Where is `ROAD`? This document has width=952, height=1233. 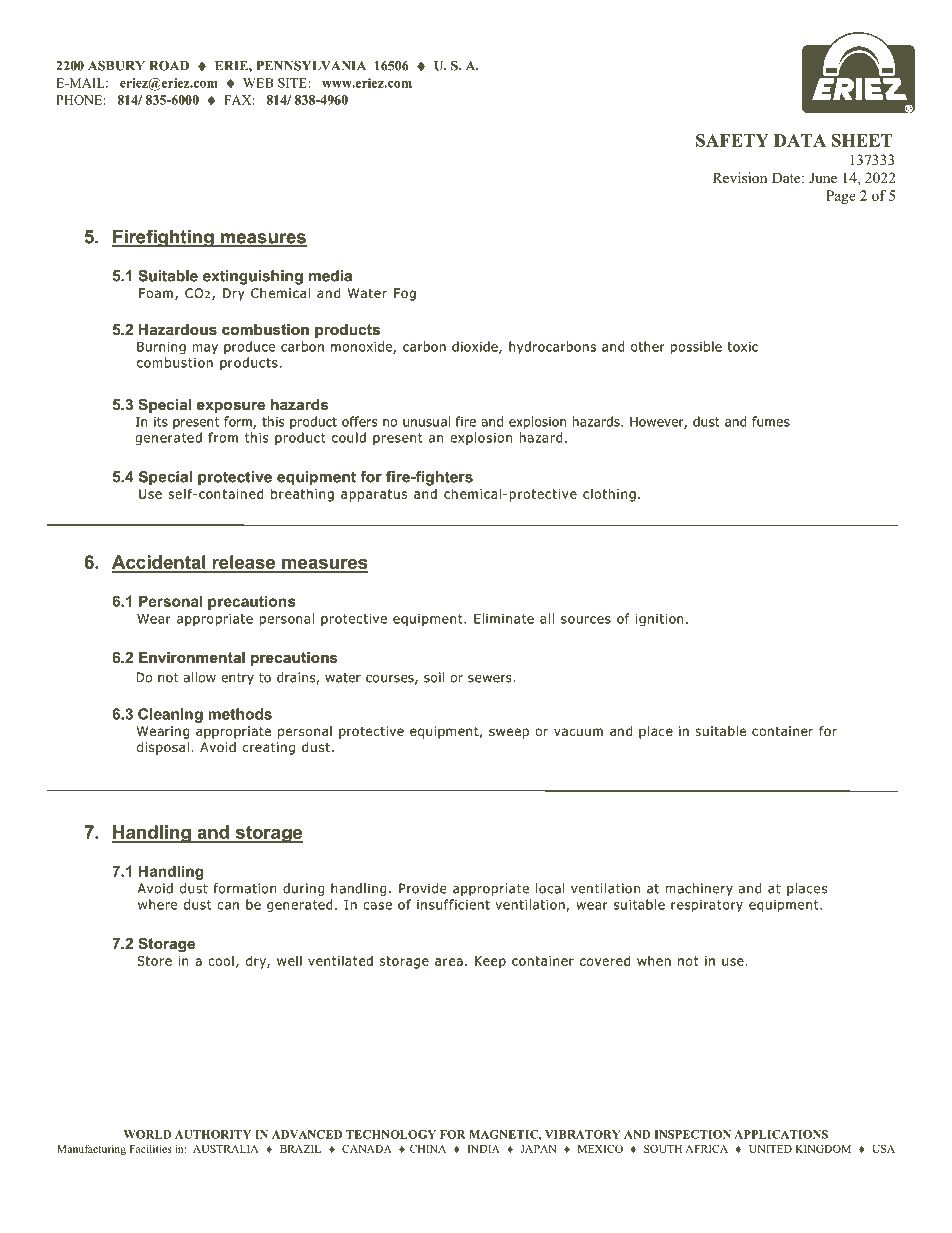
ROAD is located at coordinates (169, 66).
